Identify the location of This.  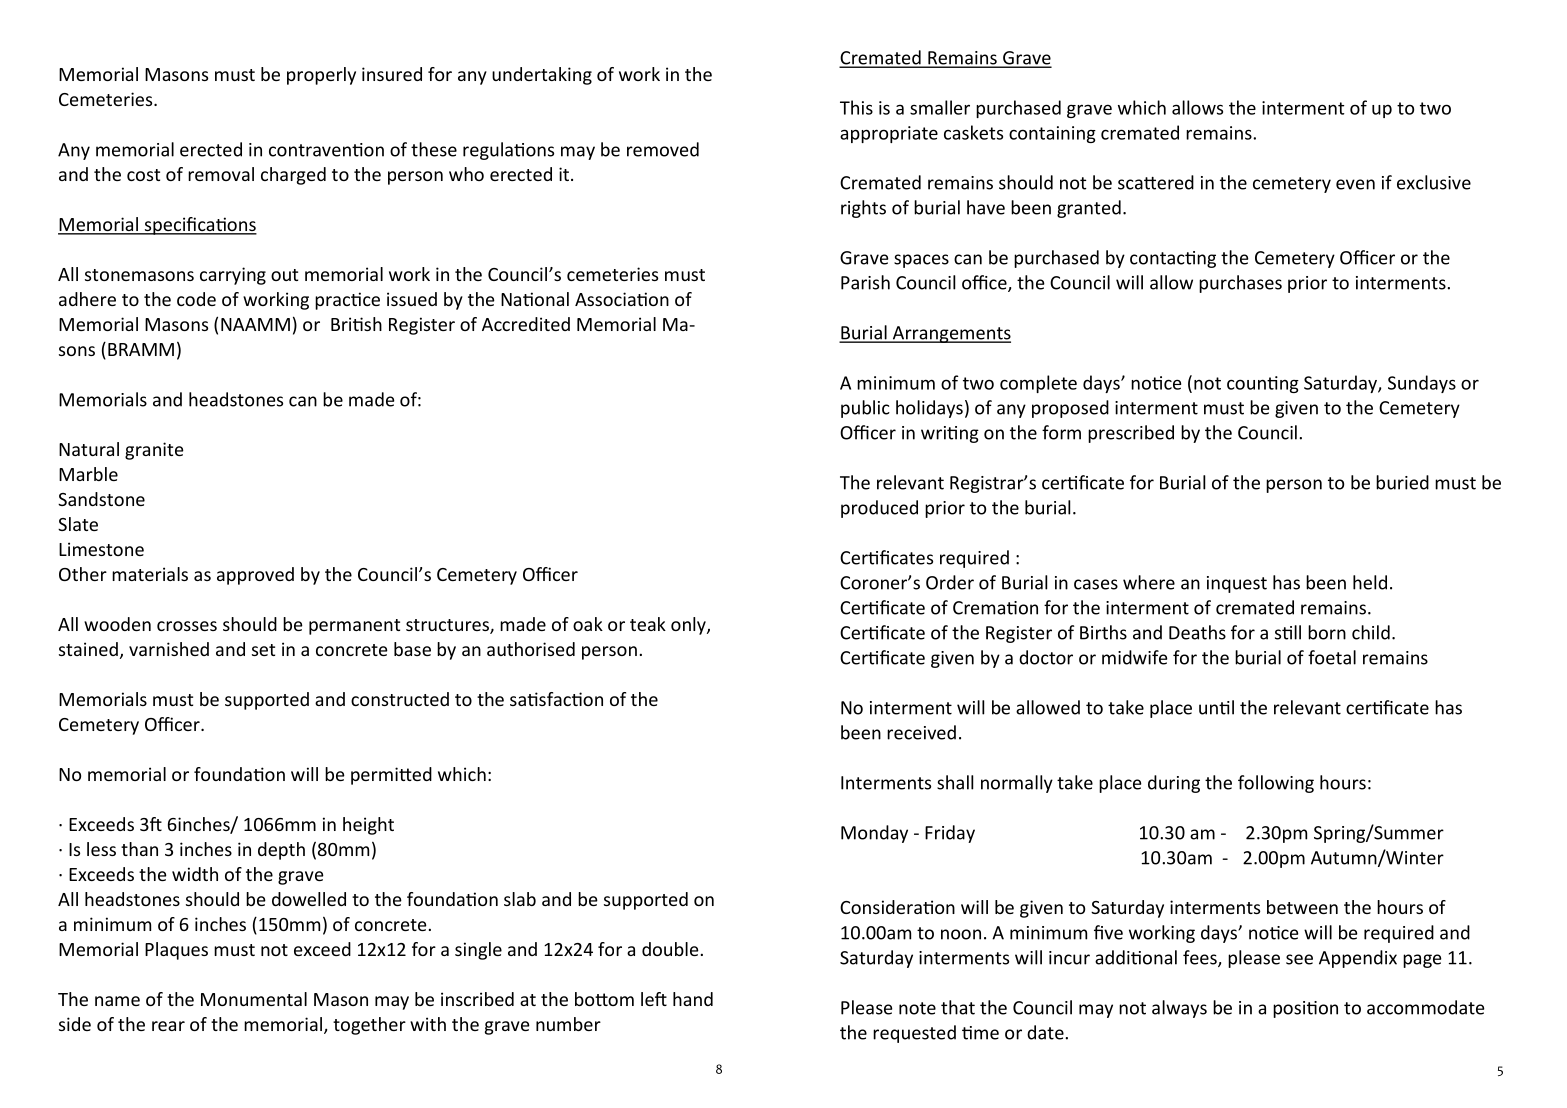
(856, 107).
